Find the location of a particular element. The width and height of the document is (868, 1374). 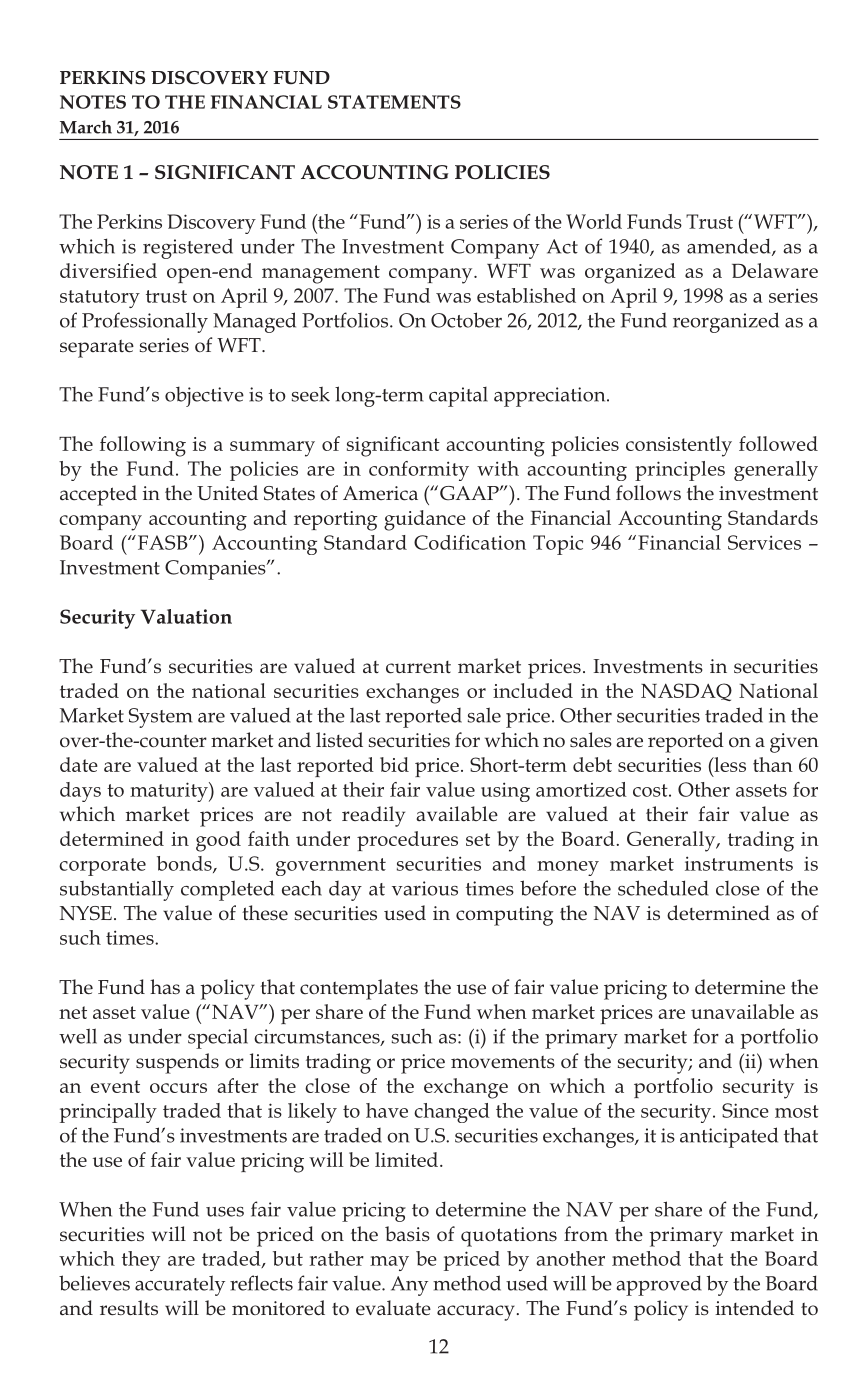

STATEMENTS is located at coordinates (394, 102).
